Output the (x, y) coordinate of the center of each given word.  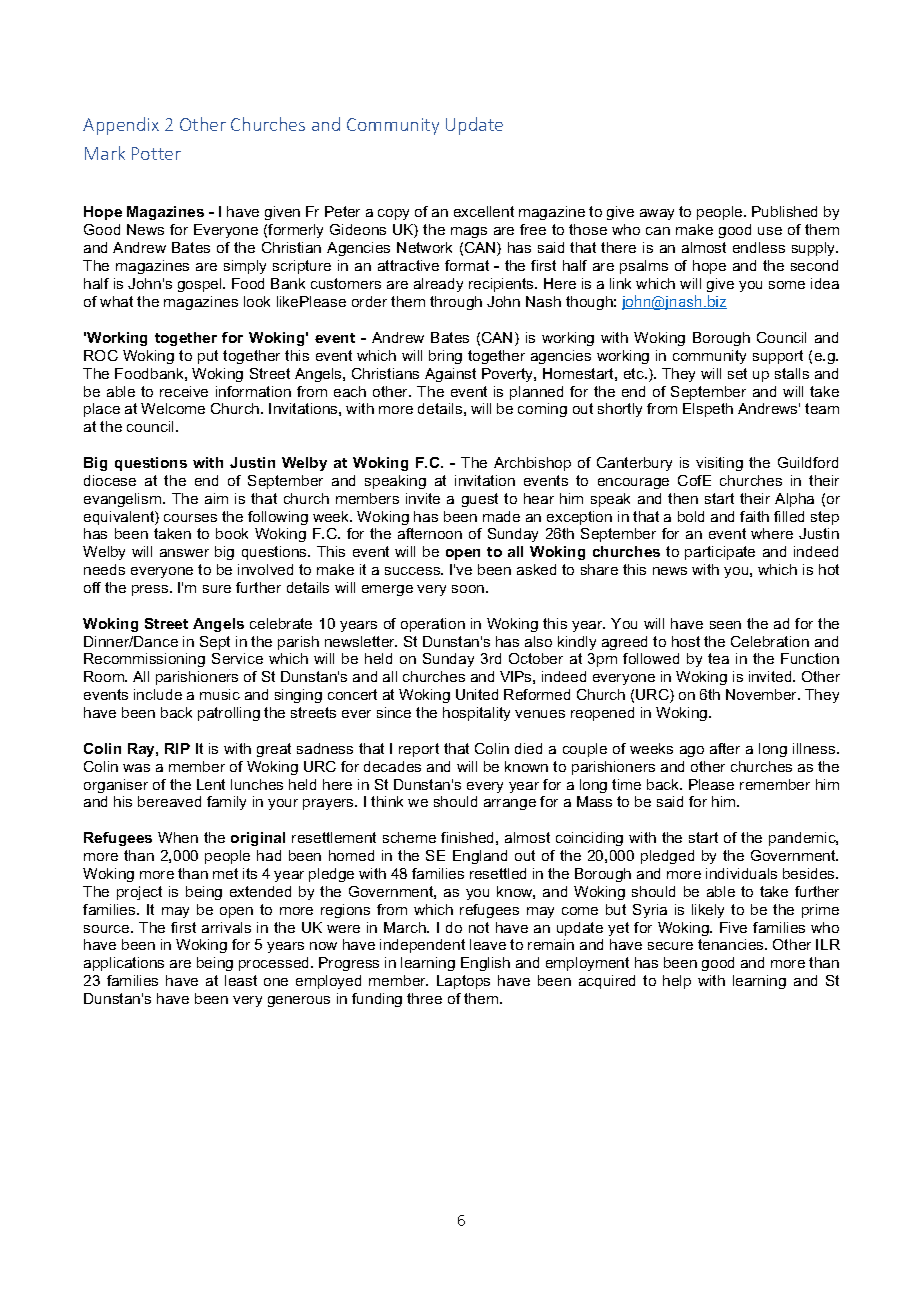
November (763, 694)
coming (542, 410)
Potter (156, 153)
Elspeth (708, 410)
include (158, 694)
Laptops (463, 982)
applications (124, 964)
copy (393, 214)
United (477, 694)
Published (784, 211)
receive (184, 391)
